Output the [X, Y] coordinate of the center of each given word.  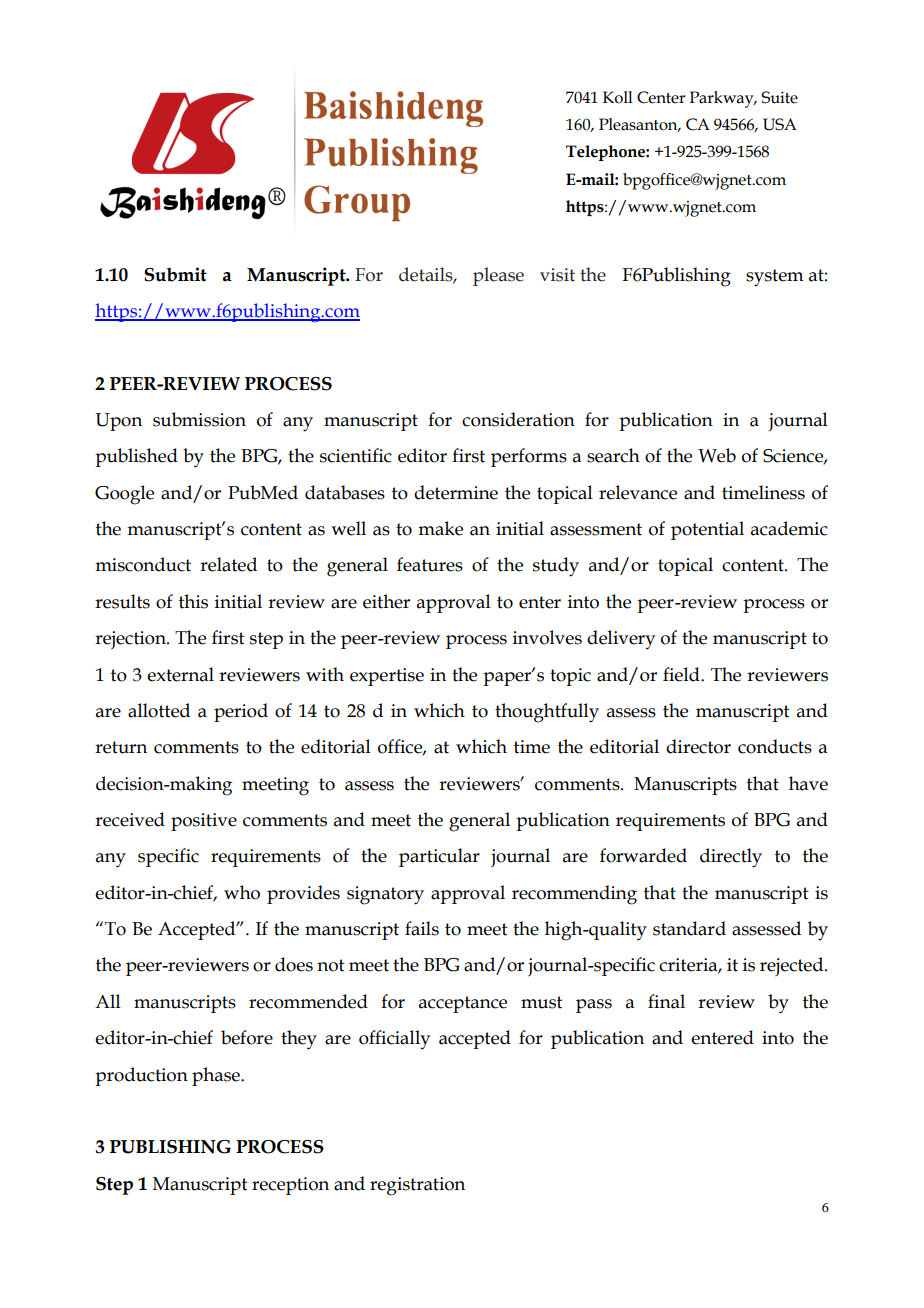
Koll [618, 97]
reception [290, 1186]
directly [731, 858]
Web [717, 455]
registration [417, 1186]
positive [204, 822]
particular [439, 857]
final [666, 1001]
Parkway [723, 99]
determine [456, 492]
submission [199, 419]
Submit [175, 274]
